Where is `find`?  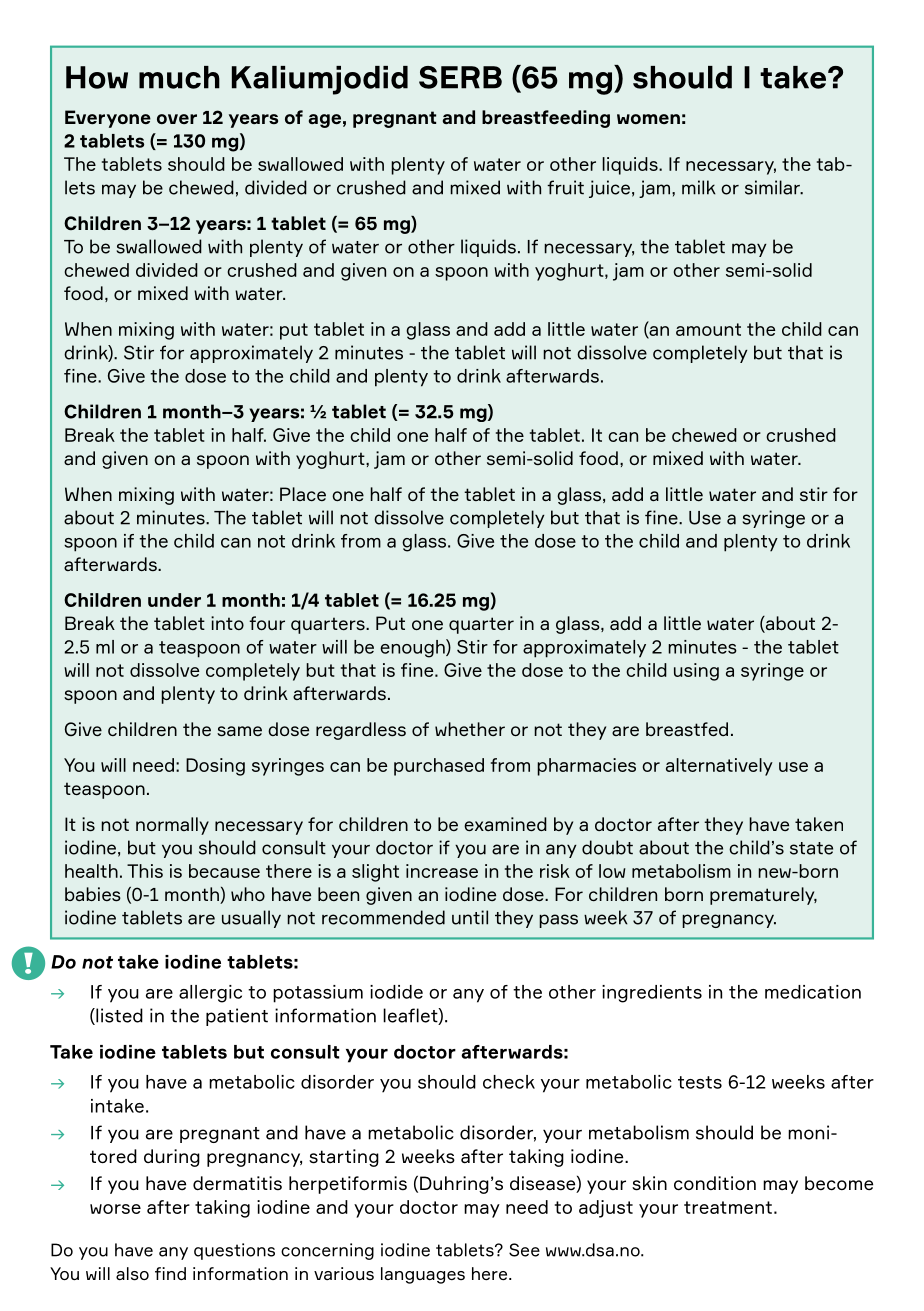
find is located at coordinates (170, 1273).
